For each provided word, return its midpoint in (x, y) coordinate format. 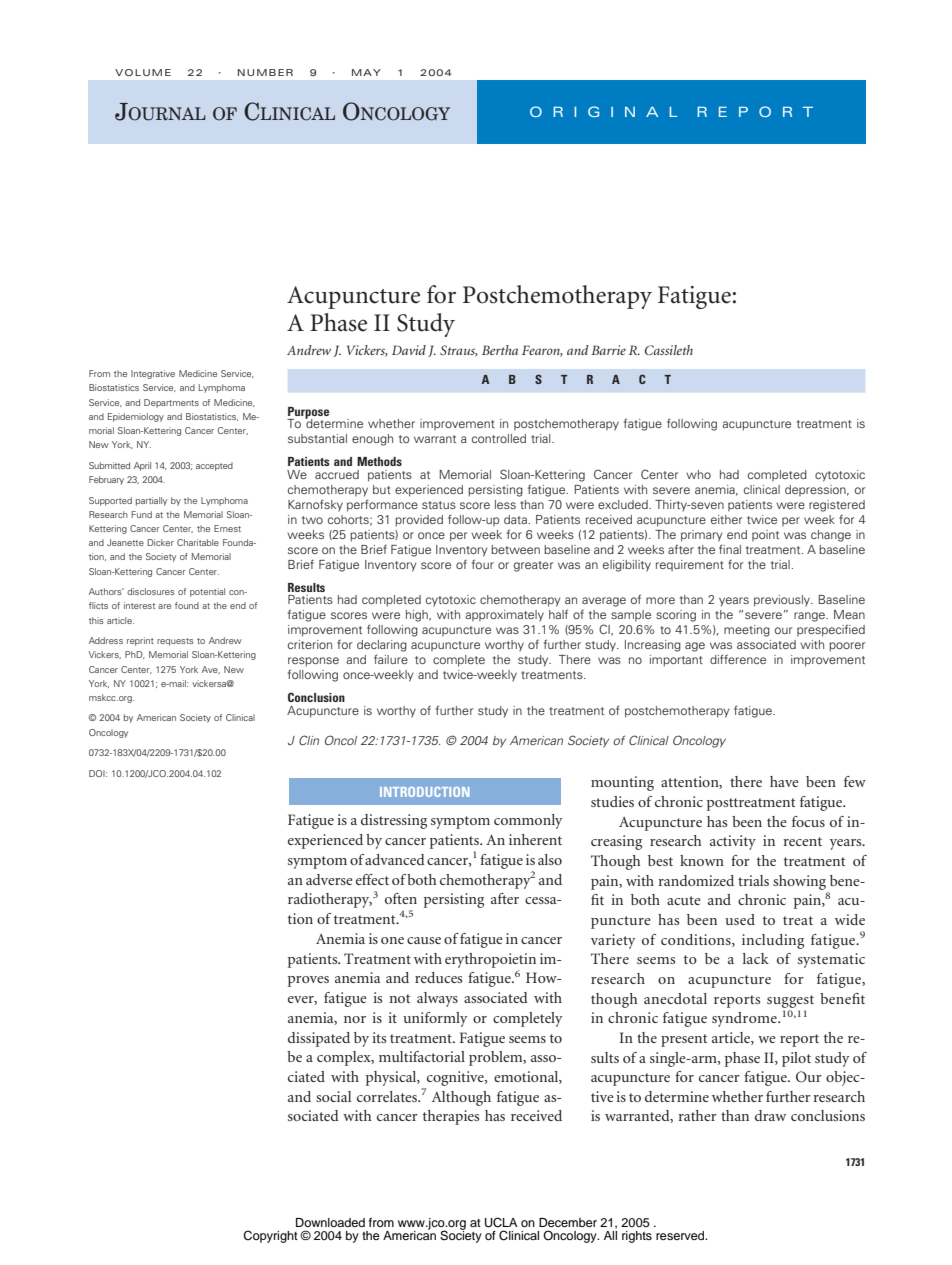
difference (738, 659)
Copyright (270, 1236)
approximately (504, 616)
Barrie (608, 350)
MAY (366, 72)
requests (175, 642)
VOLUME (143, 72)
